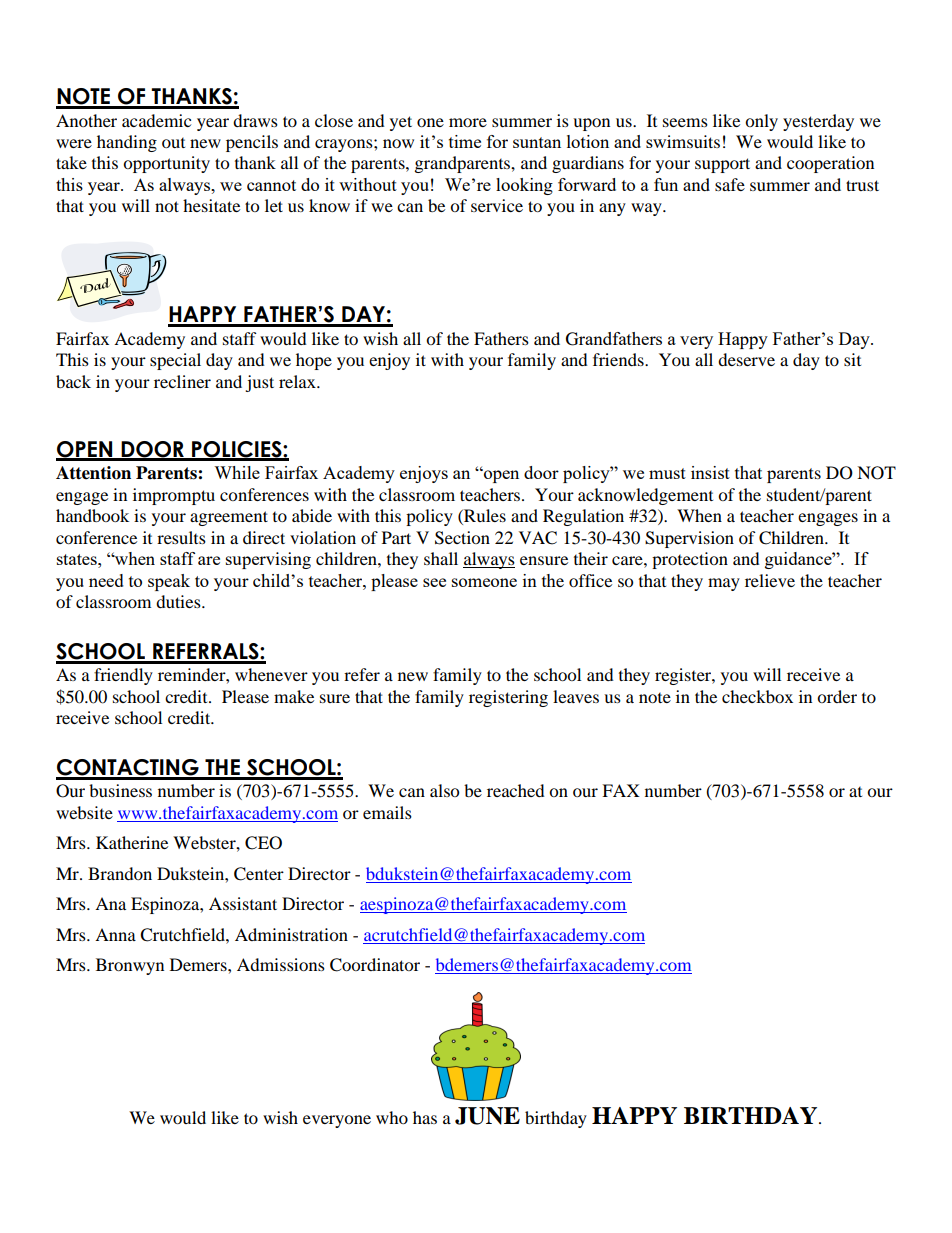 The height and width of the document is (1233, 952). I want to click on opportunity, so click(166, 164).
